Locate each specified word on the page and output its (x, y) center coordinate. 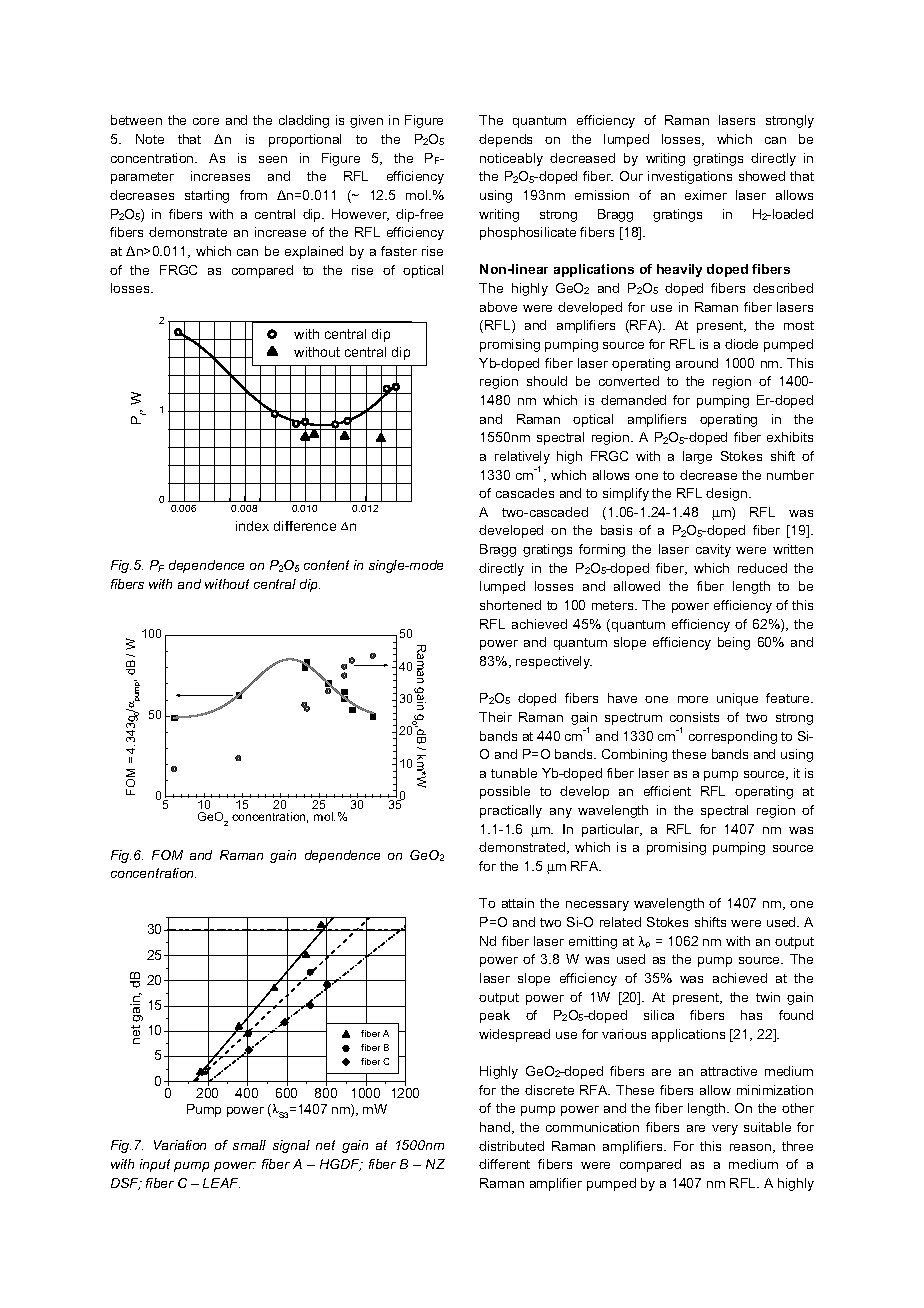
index (252, 526)
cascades (525, 493)
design (728, 494)
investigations (690, 177)
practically (511, 811)
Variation (180, 1145)
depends (505, 140)
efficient (667, 791)
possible (505, 792)
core (206, 121)
